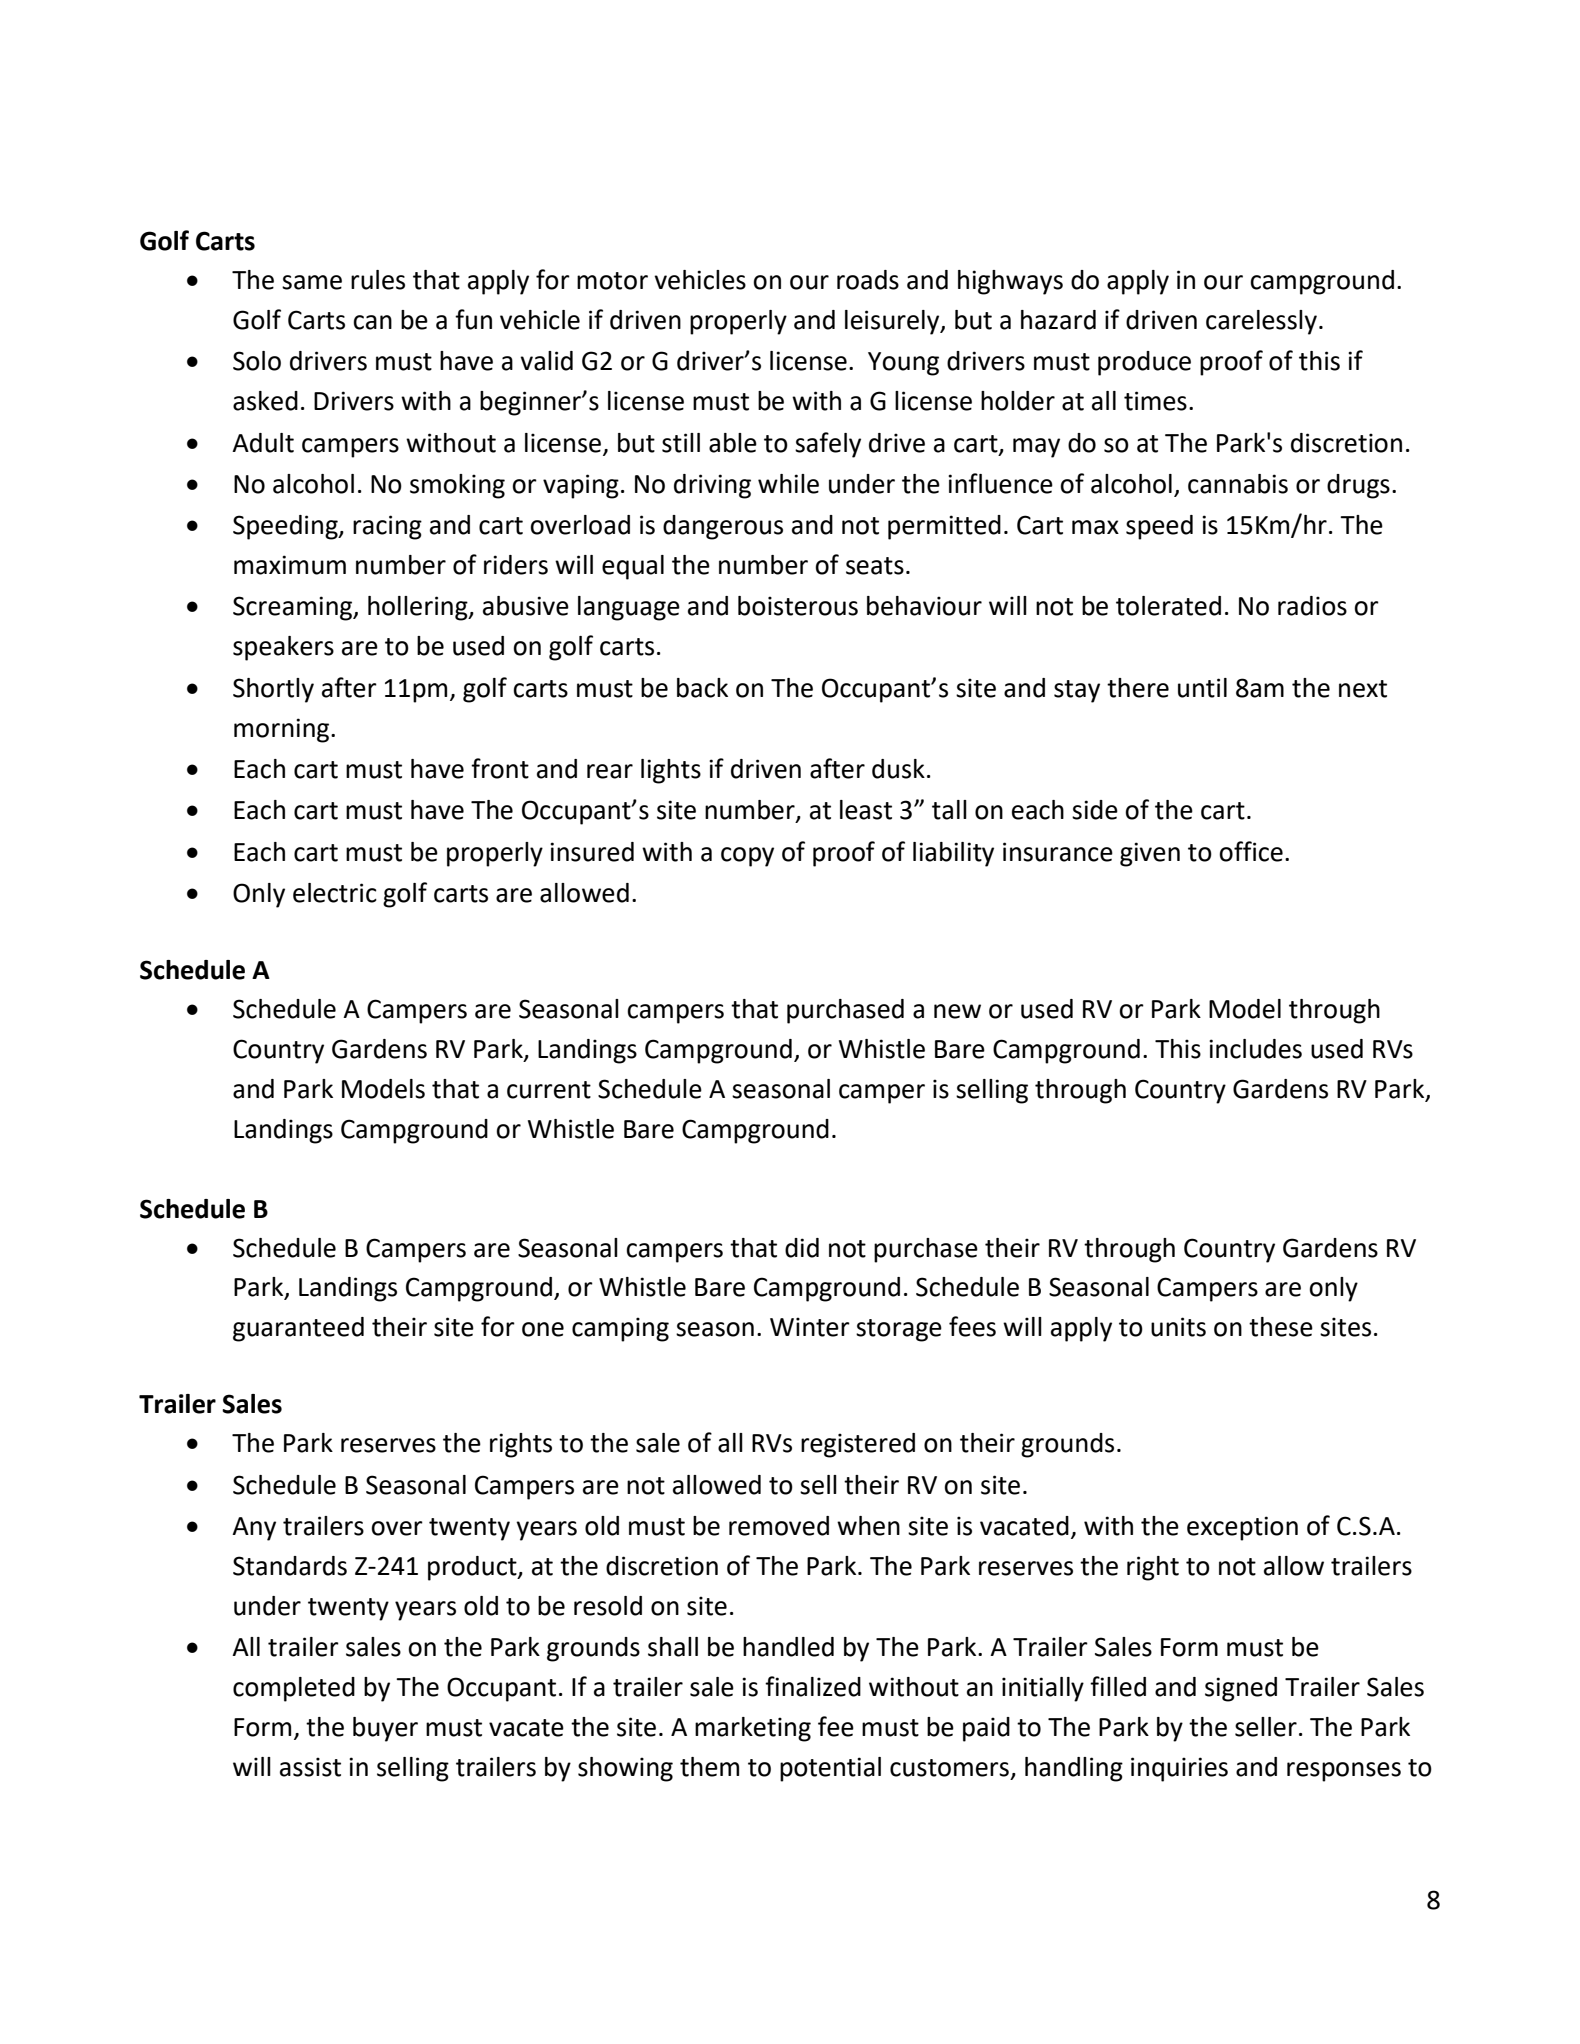 The height and width of the image is (2044, 1580). What do you see at coordinates (378, 280) in the image?
I see `rules` at bounding box center [378, 280].
